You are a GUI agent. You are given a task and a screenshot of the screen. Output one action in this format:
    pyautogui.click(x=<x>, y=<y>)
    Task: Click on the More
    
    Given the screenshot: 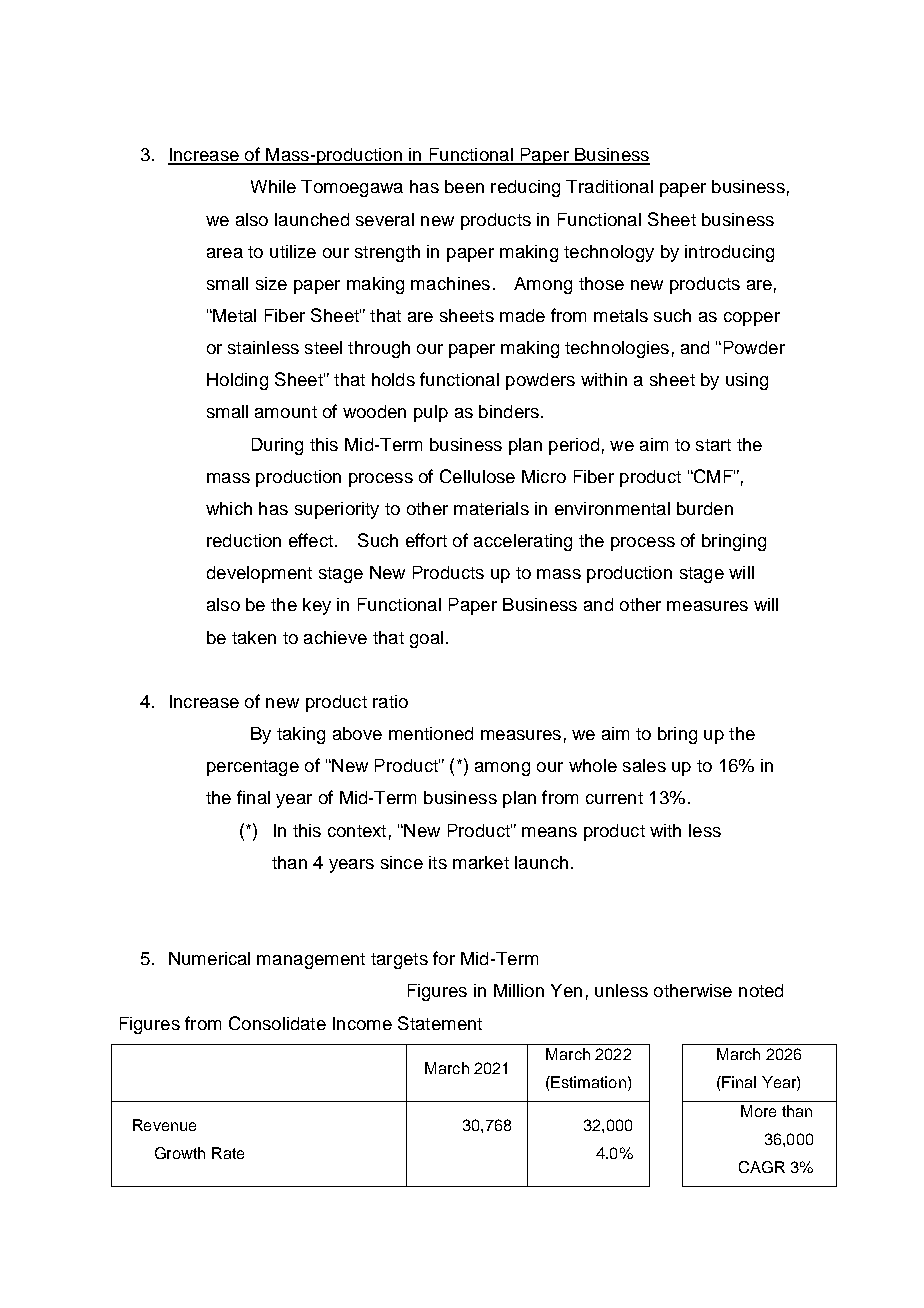 What is the action you would take?
    pyautogui.click(x=758, y=1111)
